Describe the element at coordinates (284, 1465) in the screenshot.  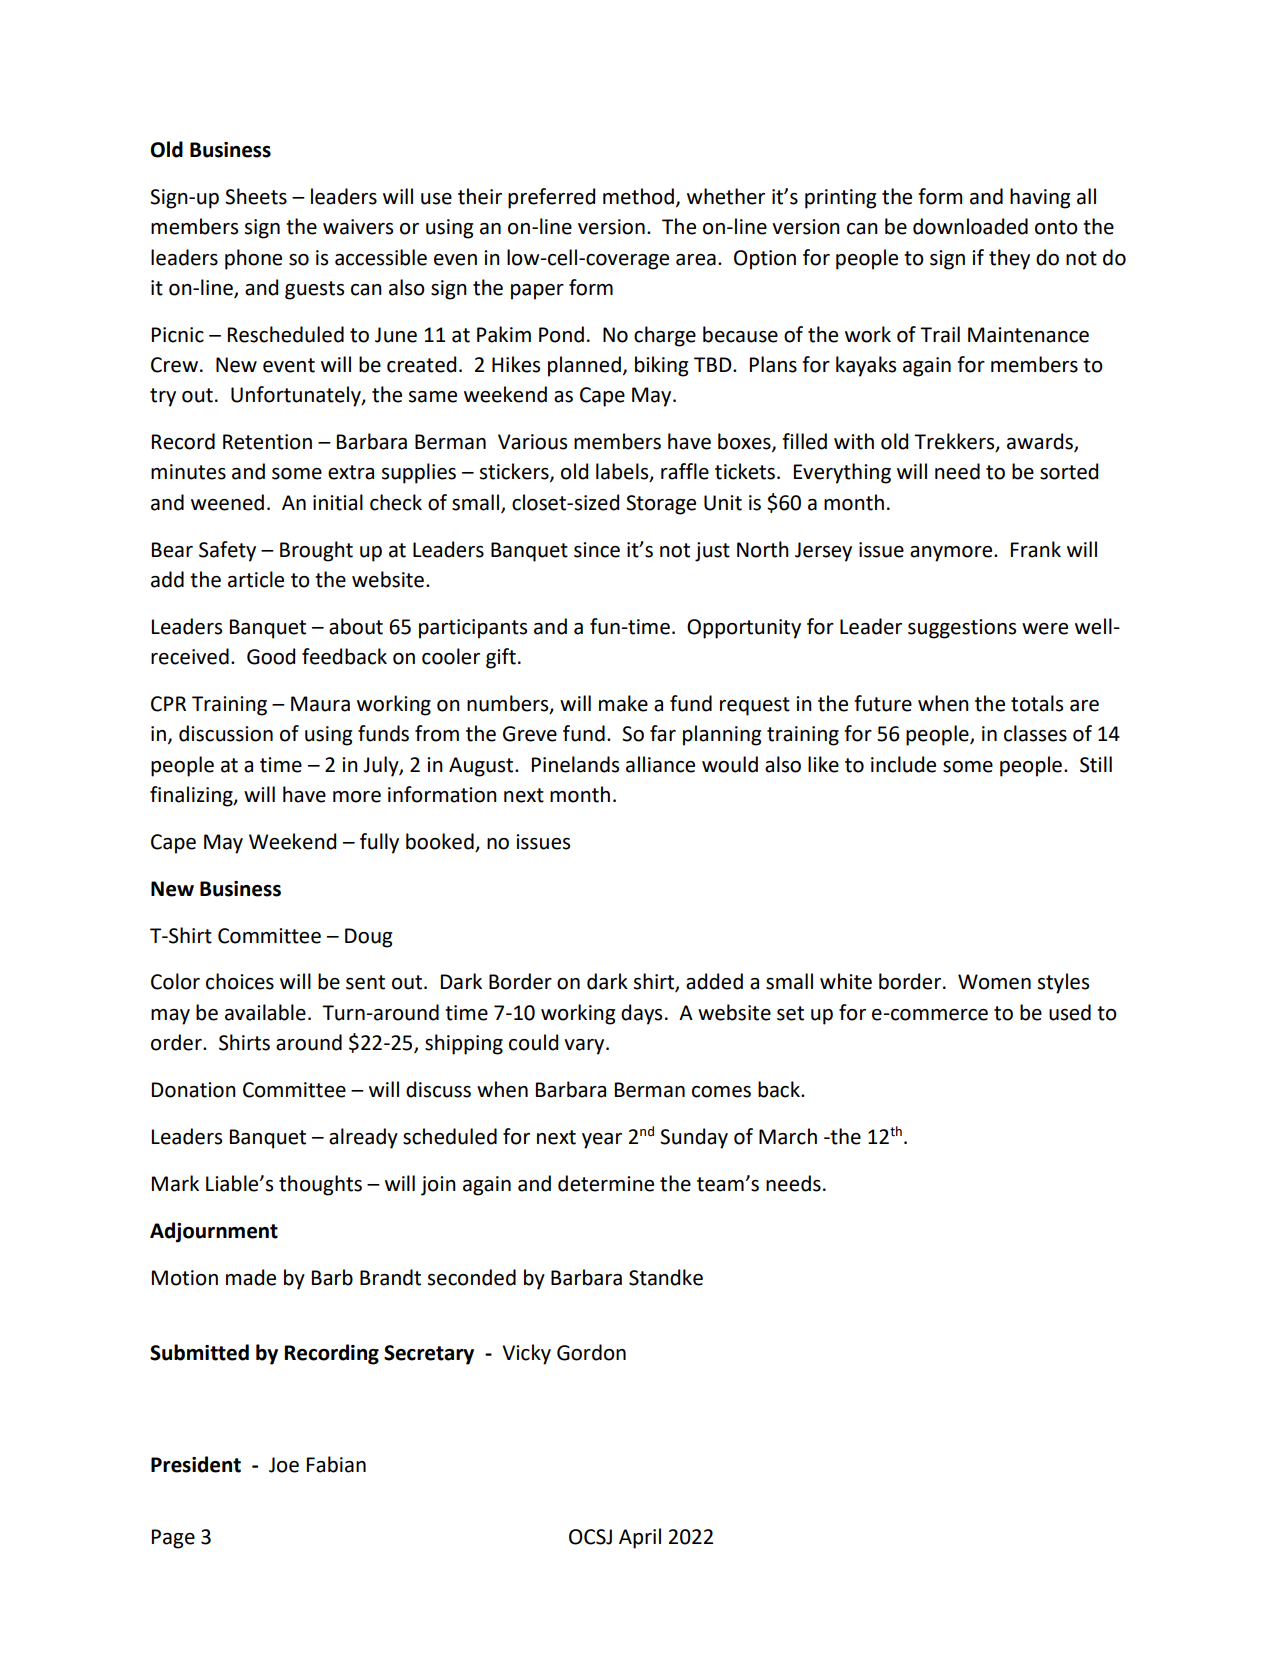
I see `Joe` at that location.
